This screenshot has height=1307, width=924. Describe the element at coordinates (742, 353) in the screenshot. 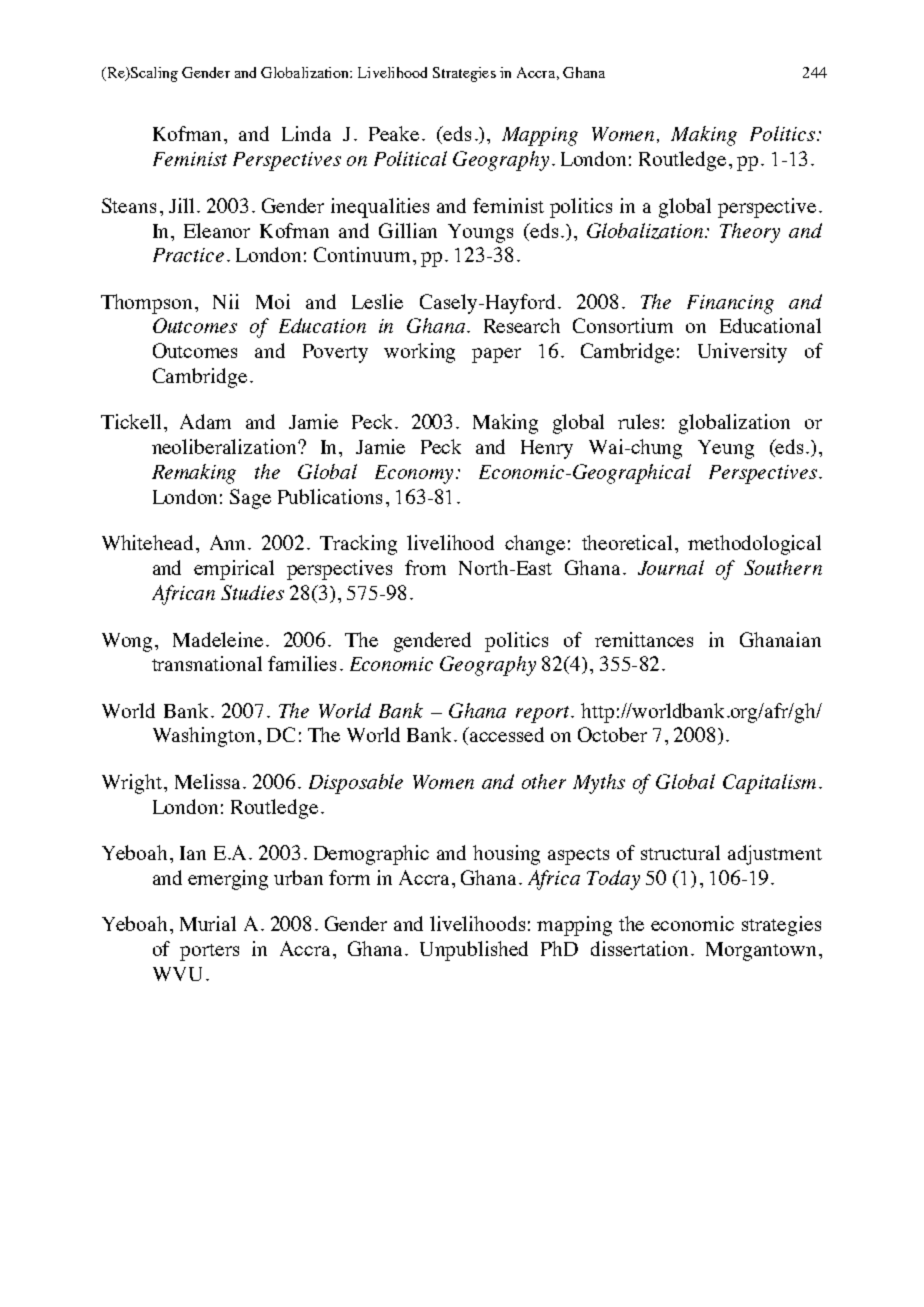

I see `University` at that location.
